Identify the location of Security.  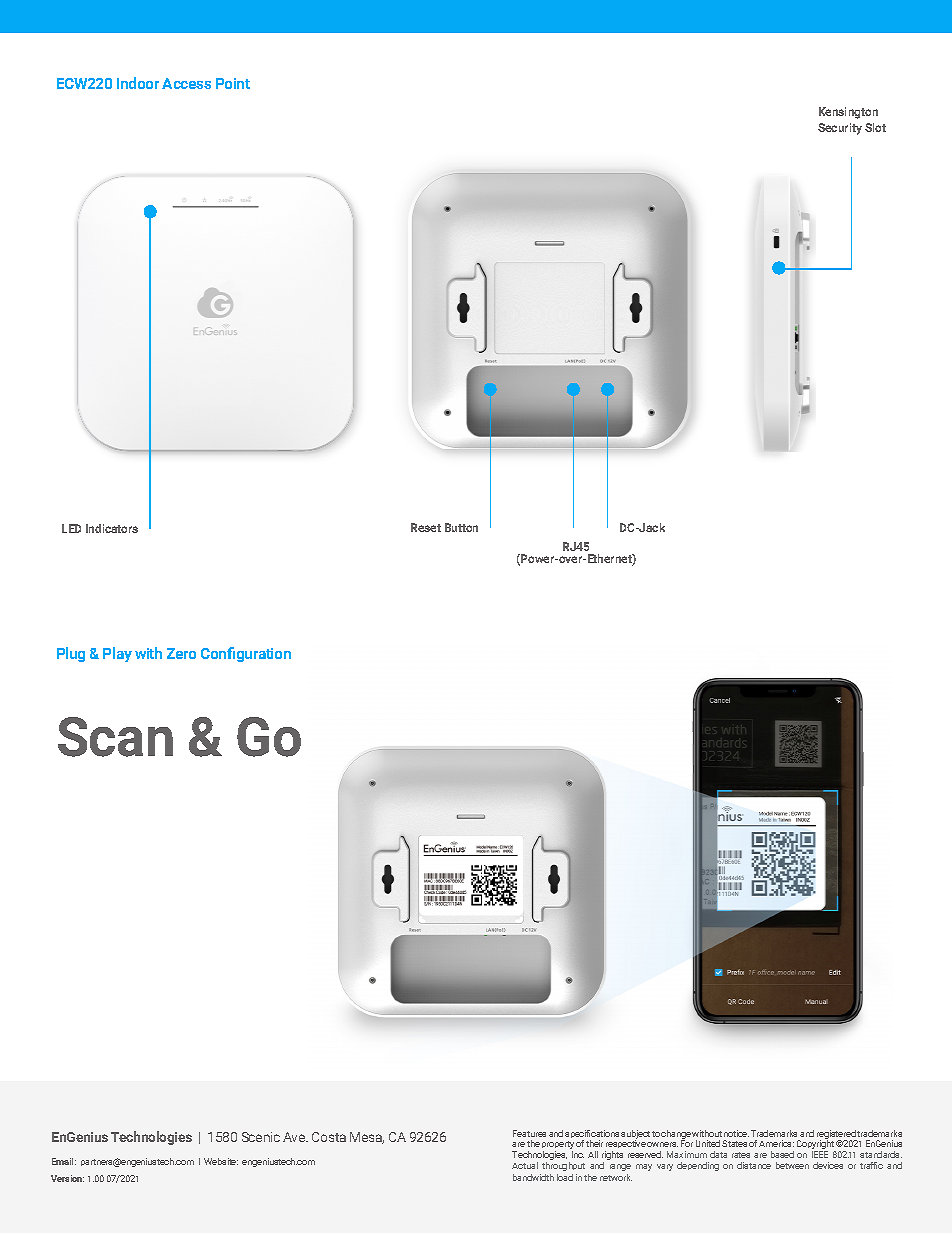
(840, 129).
